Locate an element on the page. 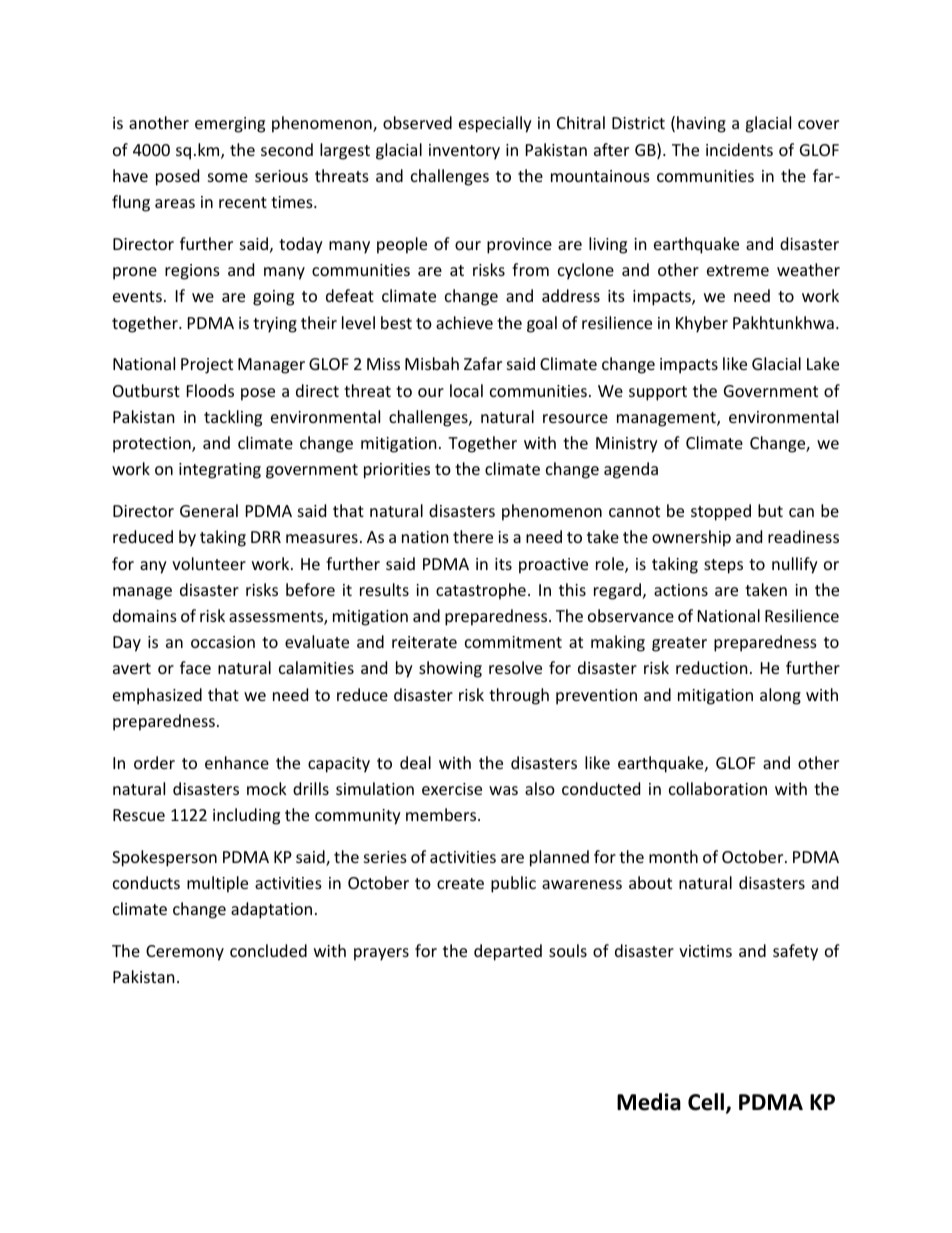 This document has width=952, height=1233. exercise is located at coordinates (452, 789).
